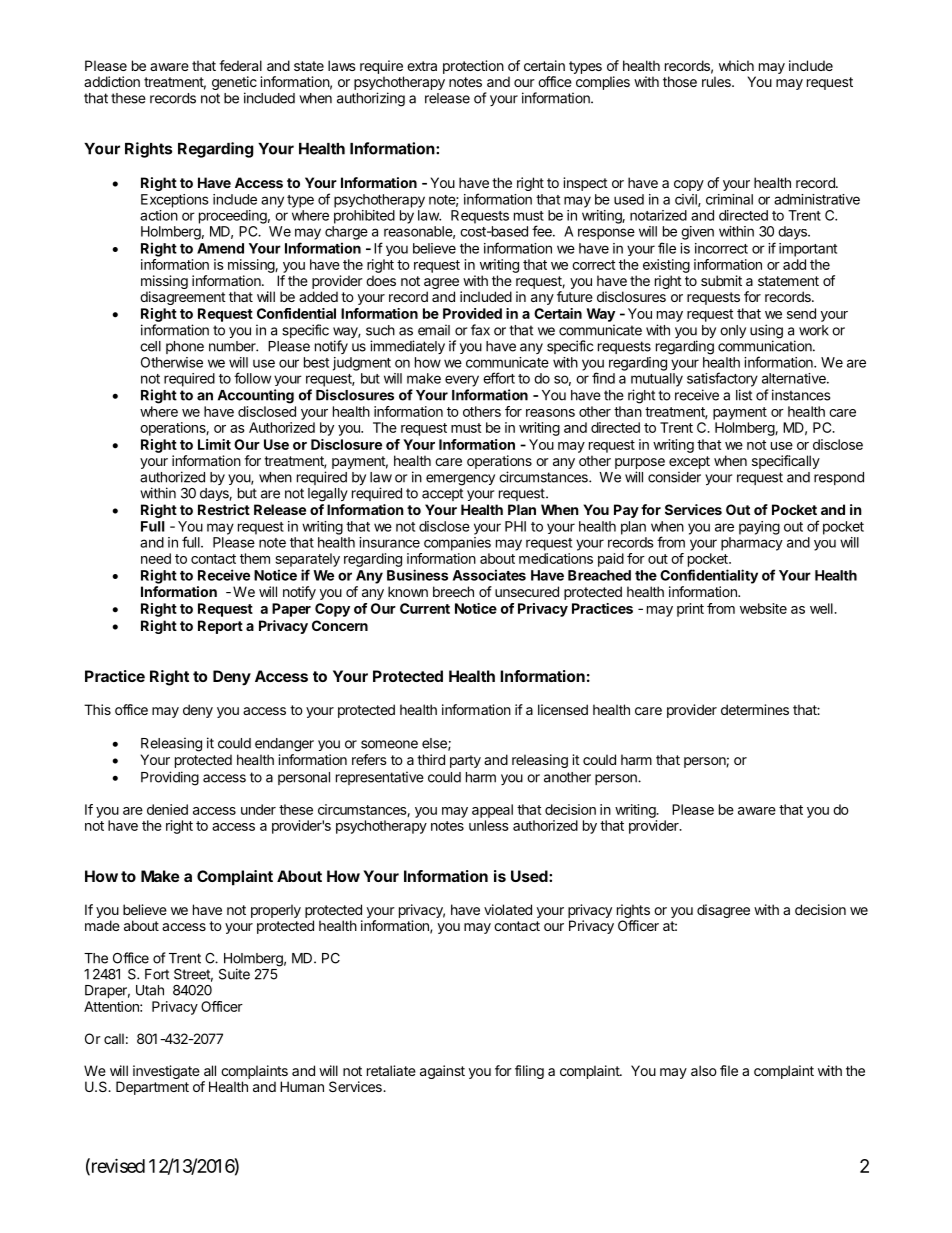 This screenshot has height=1233, width=952. What do you see at coordinates (460, 480) in the screenshot?
I see `emergency` at bounding box center [460, 480].
